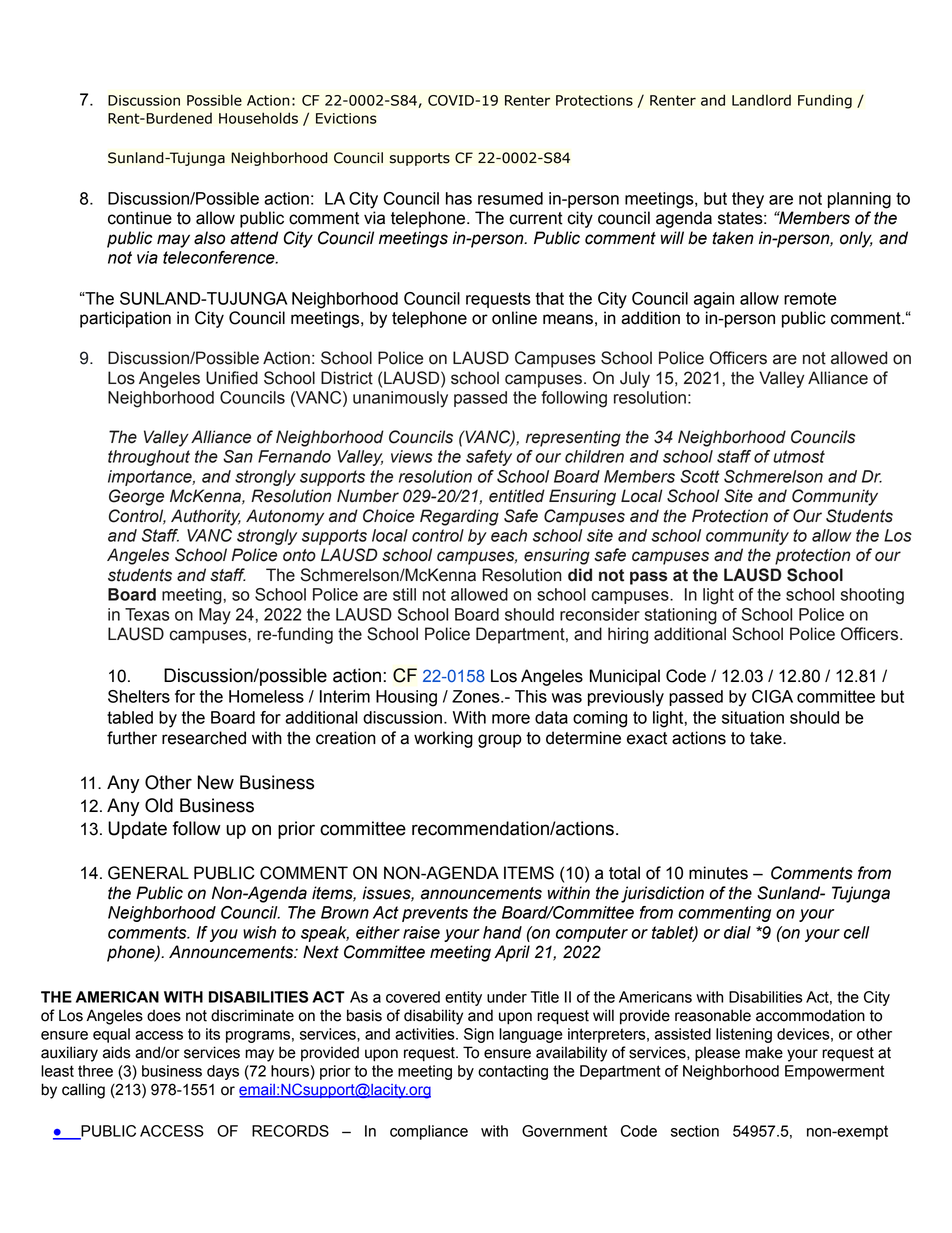 The image size is (952, 1233). Describe the element at coordinates (443, 739) in the screenshot. I see `working` at that location.
